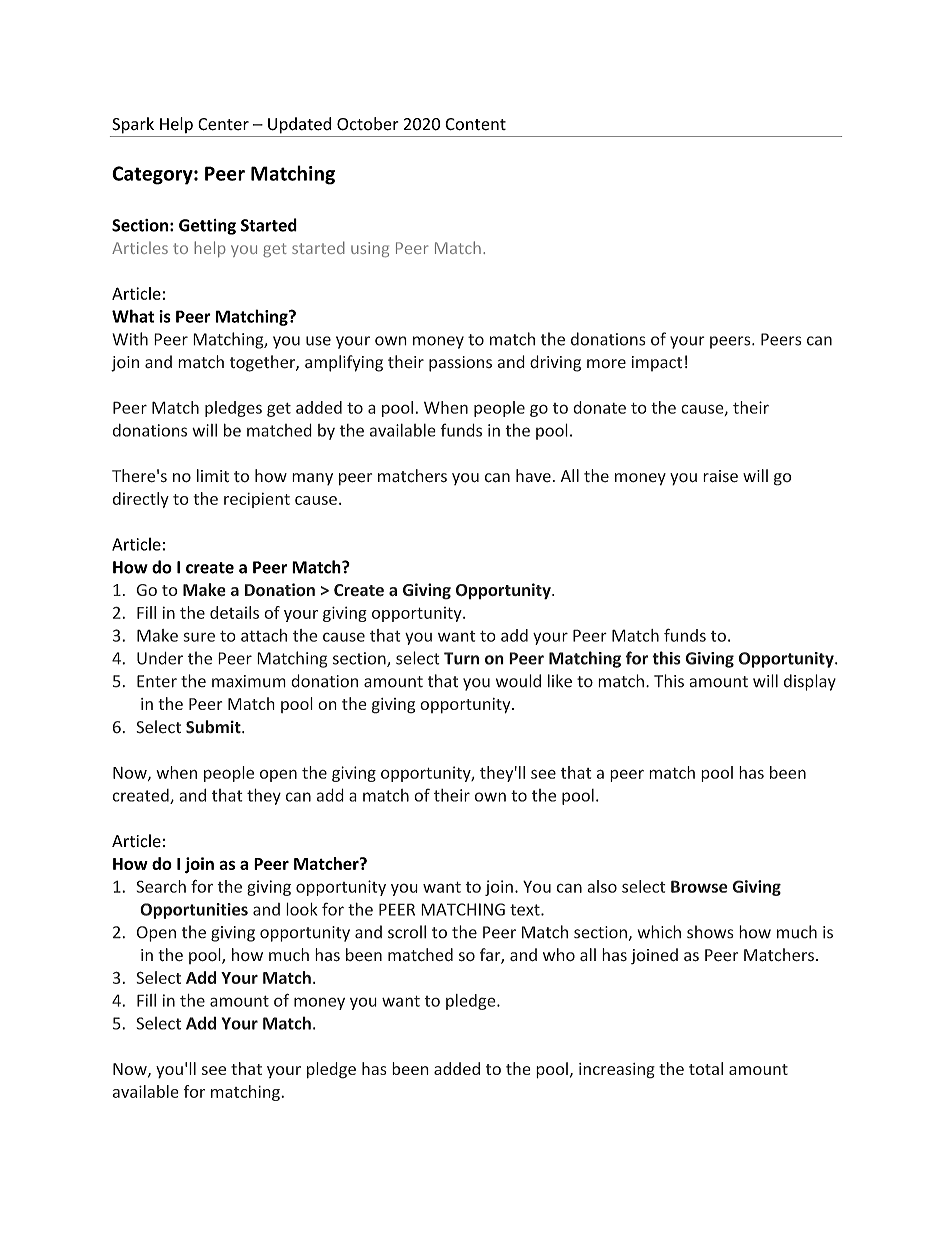  What do you see at coordinates (657, 364) in the screenshot?
I see `impact` at bounding box center [657, 364].
